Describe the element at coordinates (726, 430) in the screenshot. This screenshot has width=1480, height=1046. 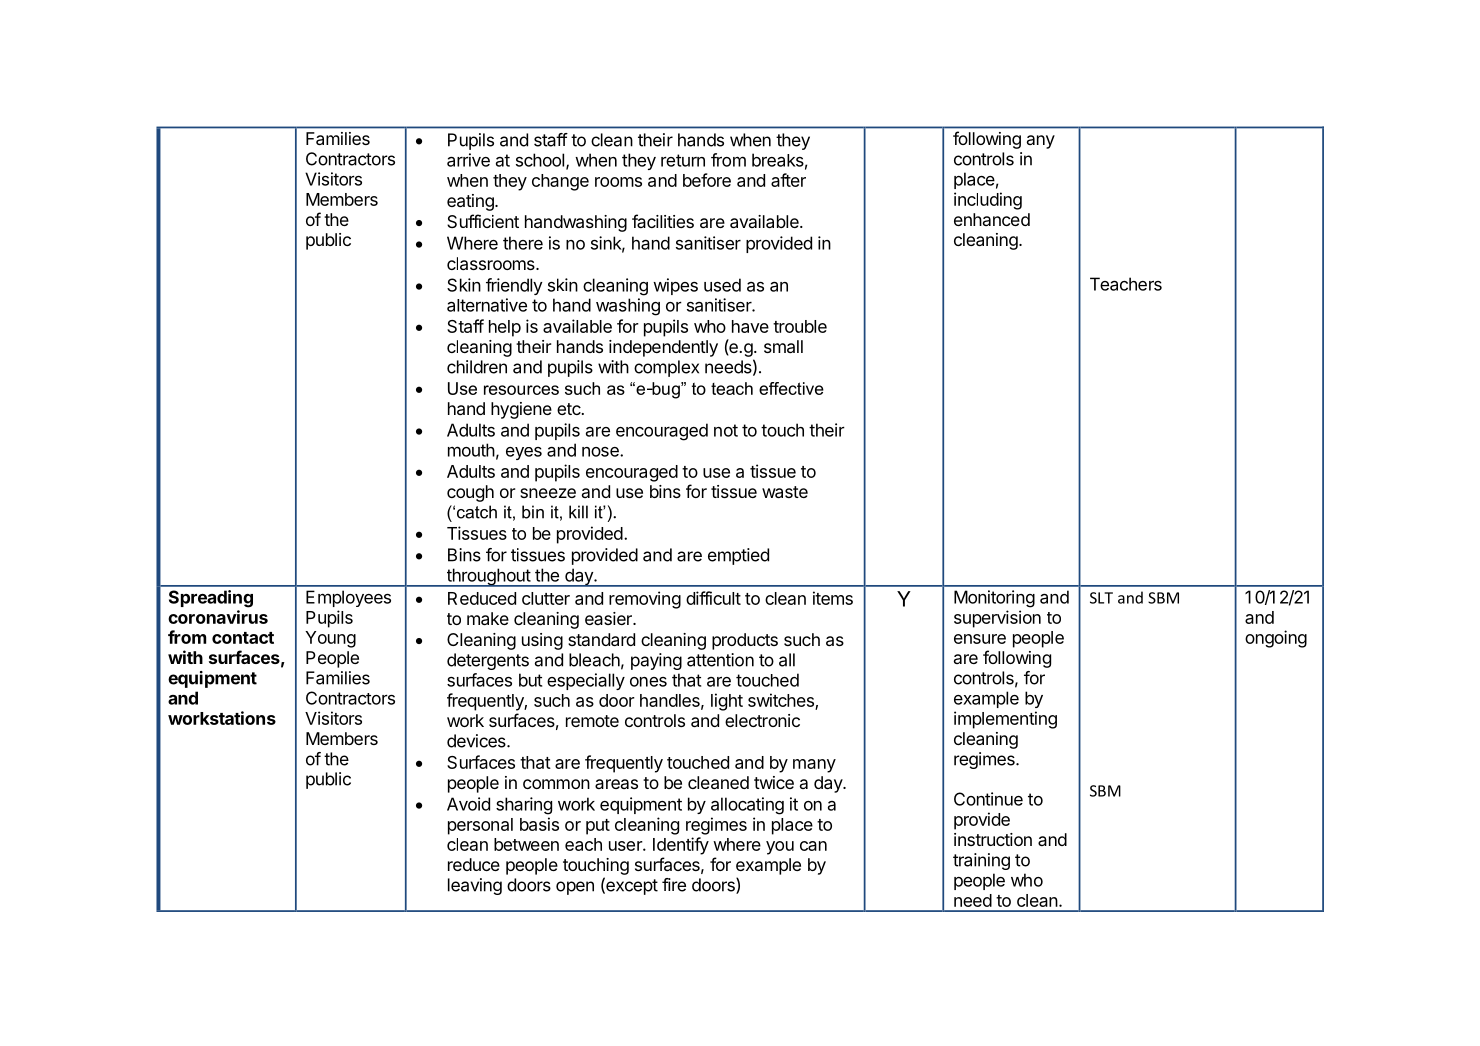
I see `not` at that location.
